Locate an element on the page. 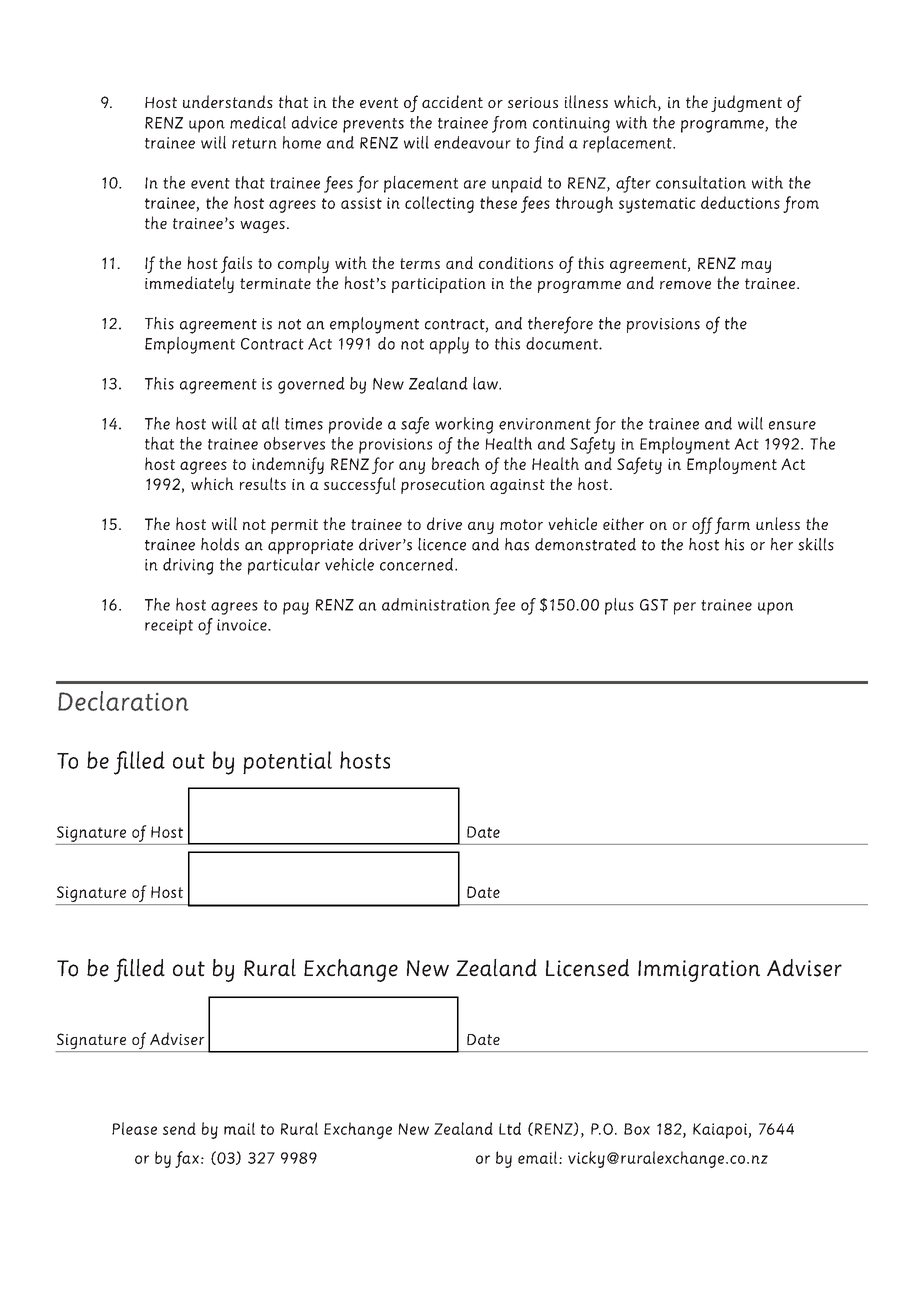 This document has width=924, height=1308. endeavour is located at coordinates (472, 142).
